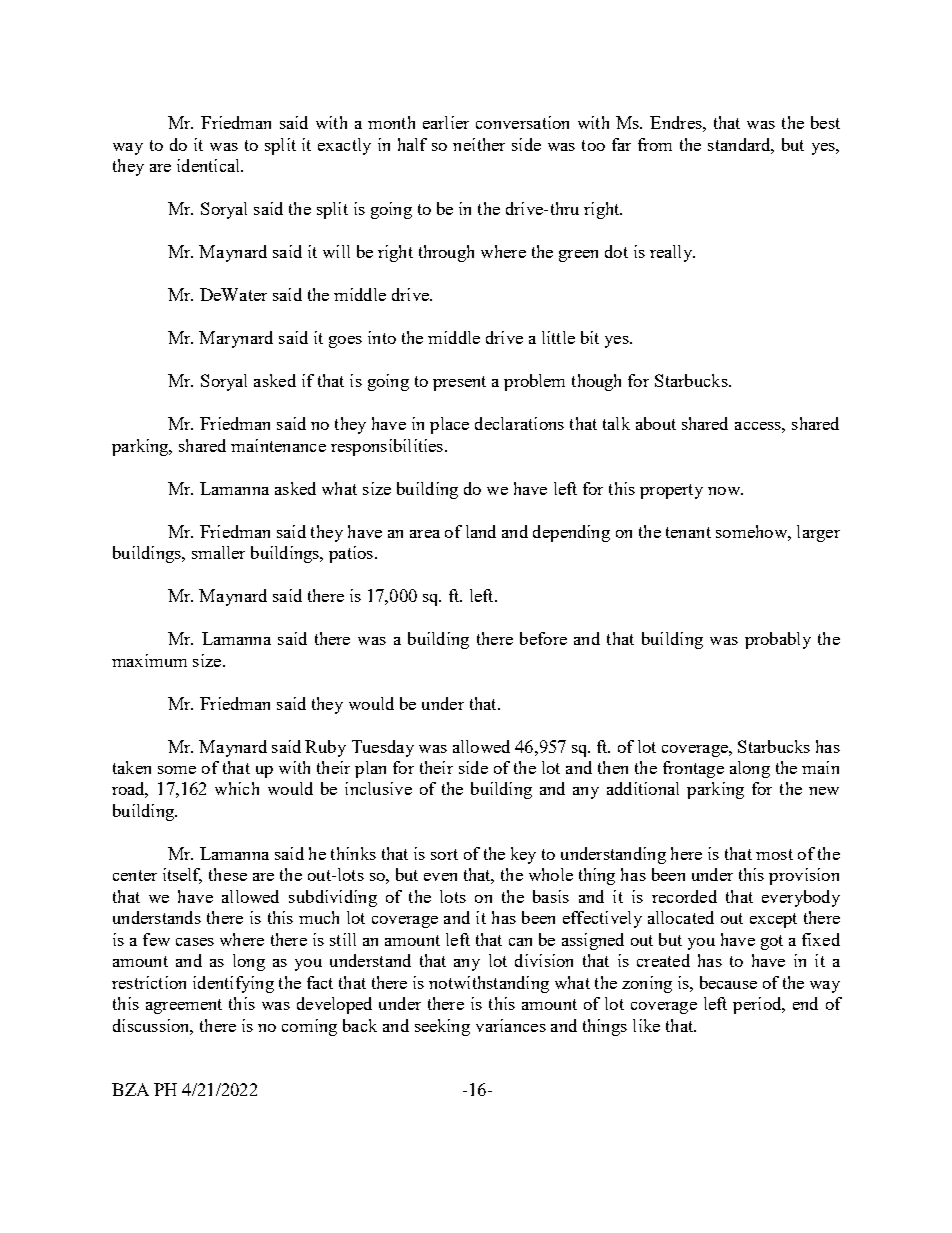 This screenshot has width=952, height=1233. I want to click on neither, so click(479, 144).
